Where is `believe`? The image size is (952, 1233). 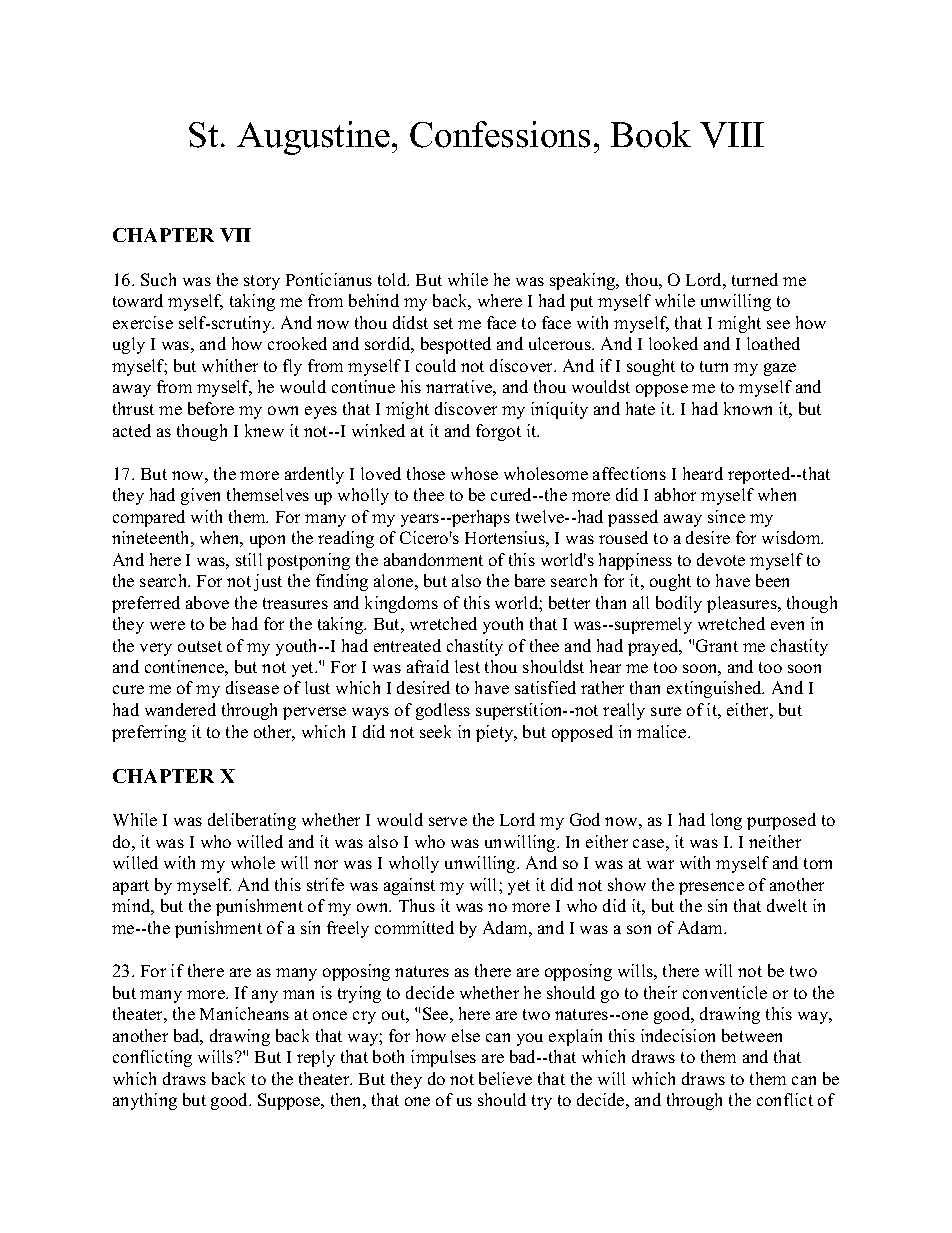 believe is located at coordinates (505, 1078).
